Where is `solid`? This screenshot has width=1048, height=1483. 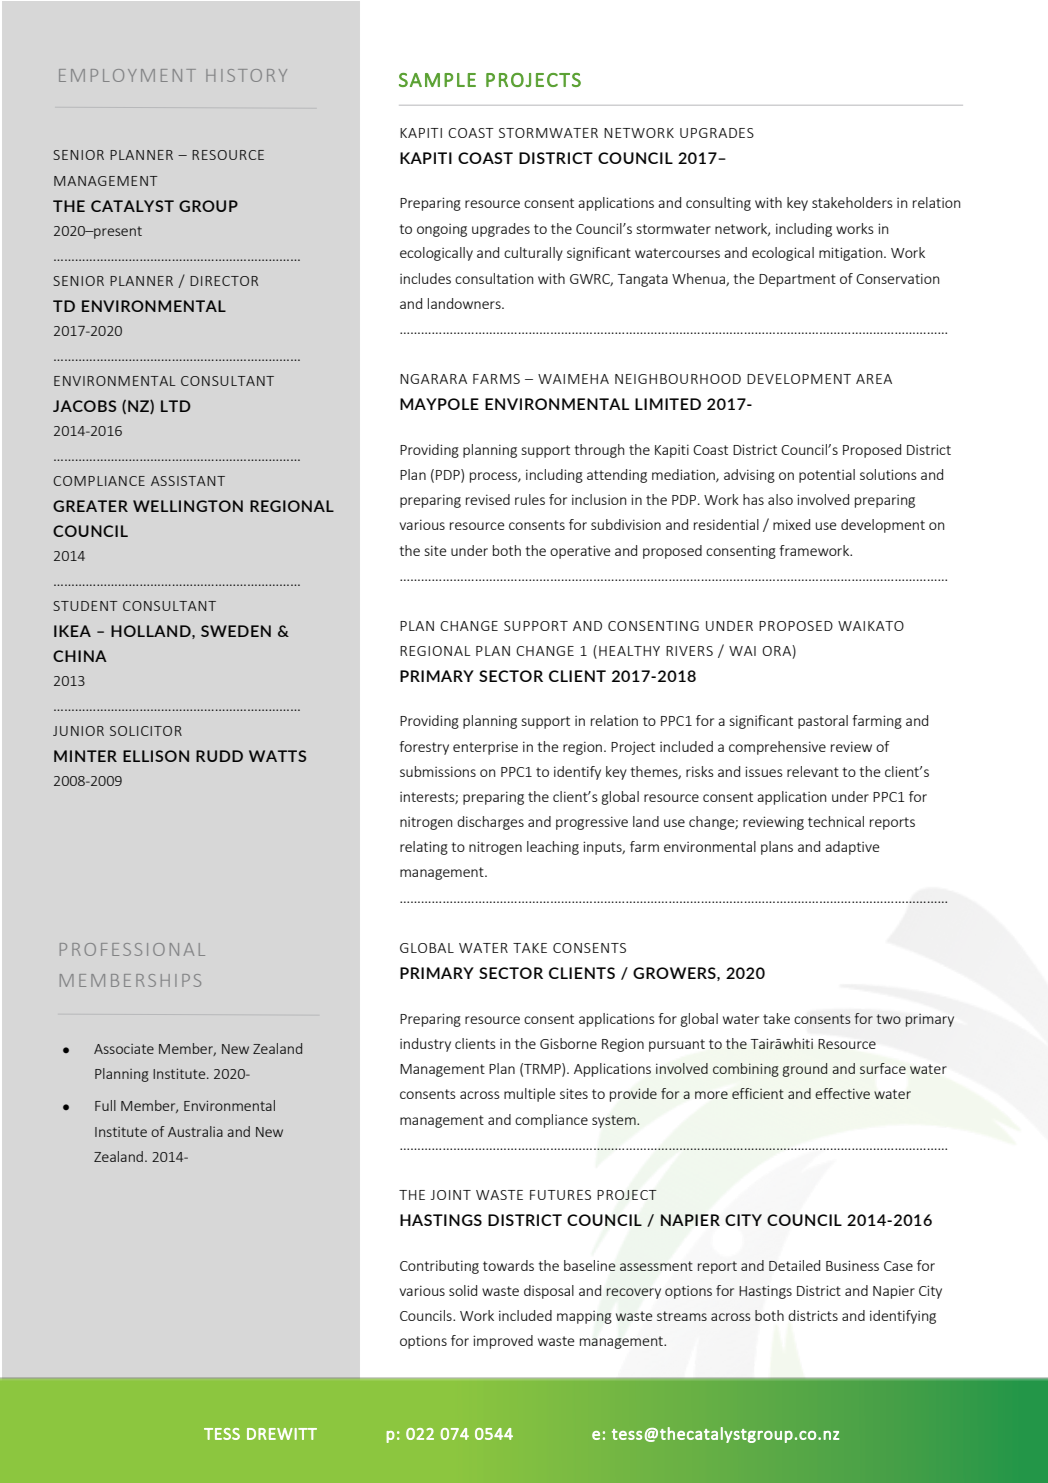 solid is located at coordinates (463, 1290).
